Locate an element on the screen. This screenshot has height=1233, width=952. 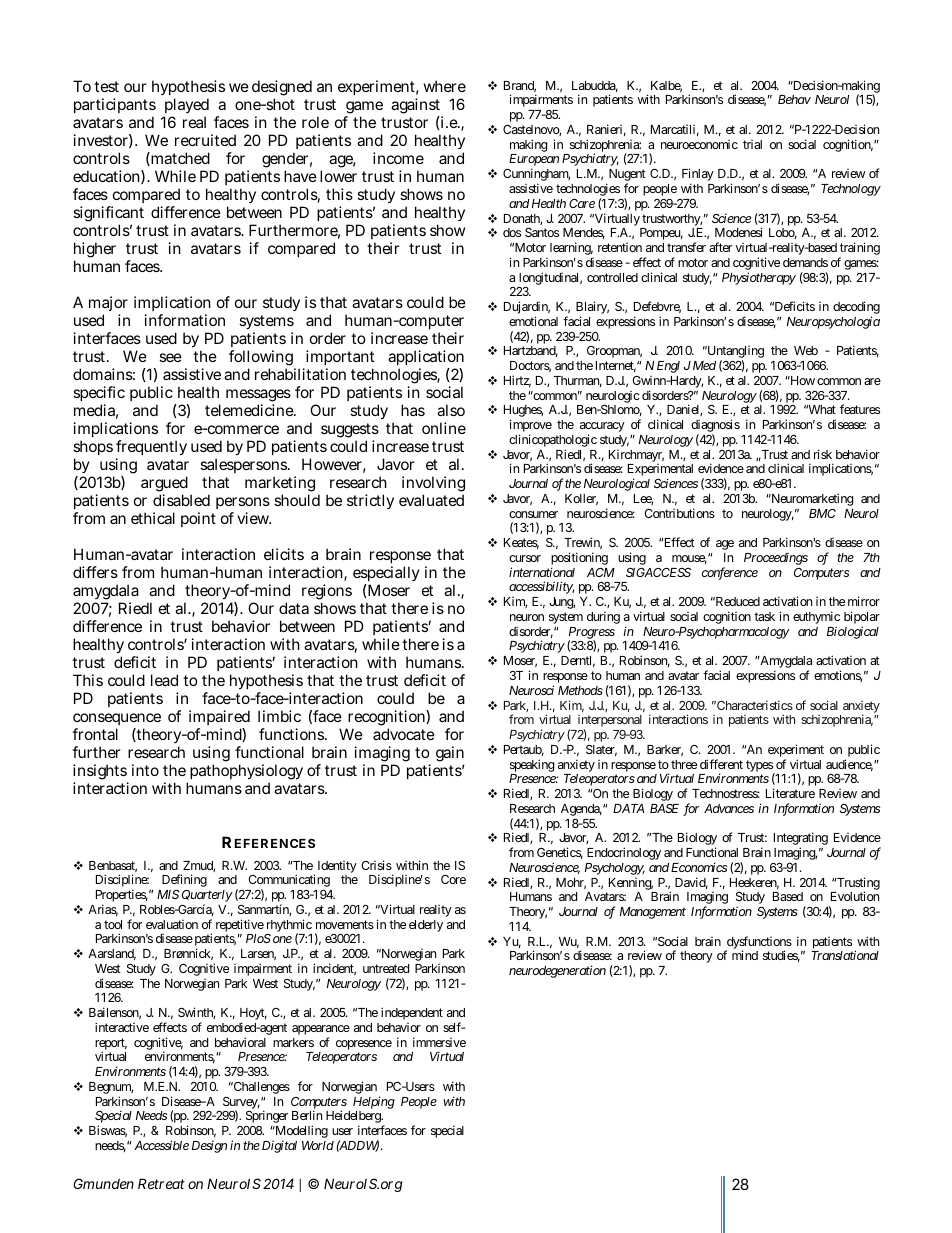
involving is located at coordinates (433, 485).
